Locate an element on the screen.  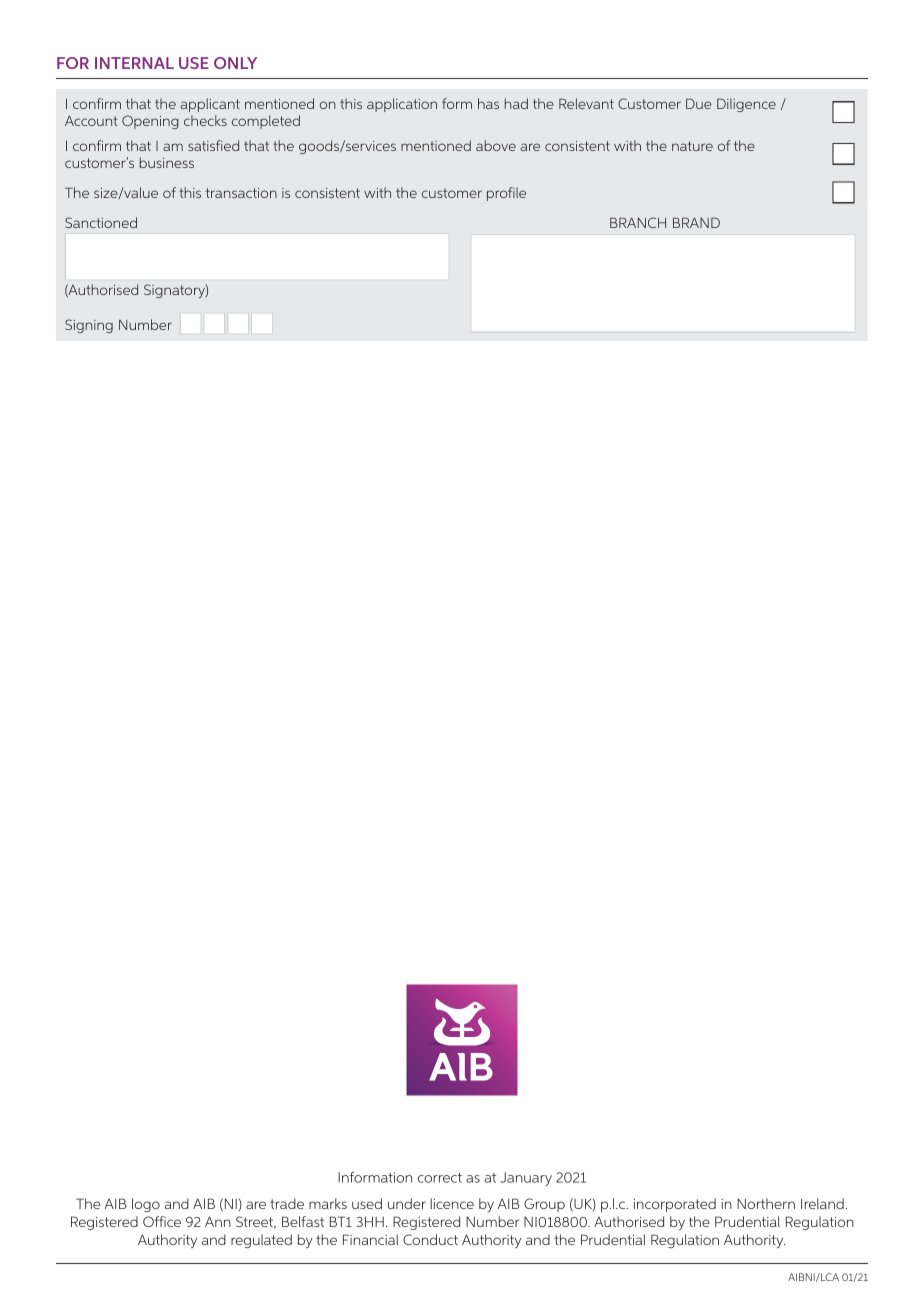
logo is located at coordinates (146, 1205).
